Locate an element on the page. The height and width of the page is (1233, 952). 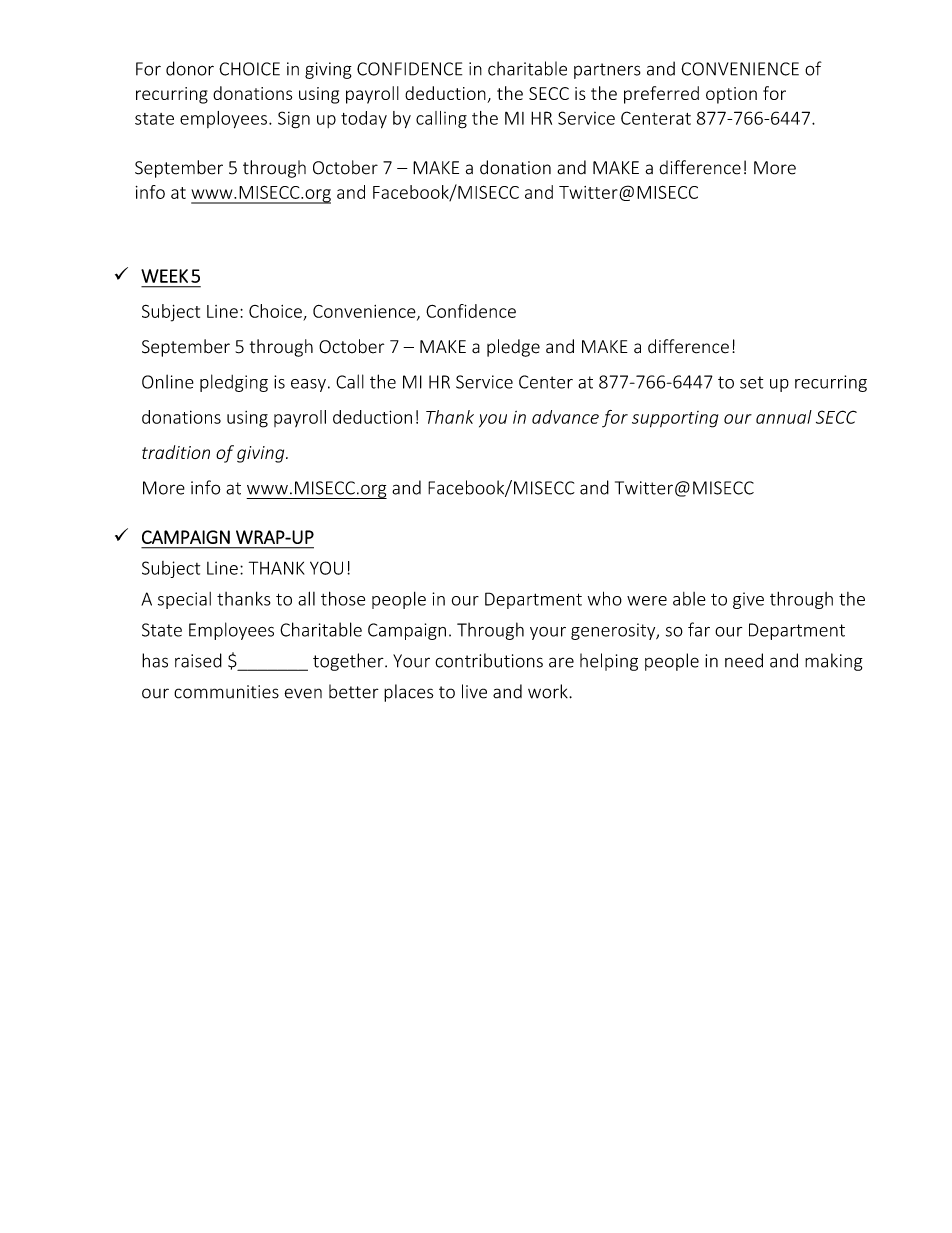
WEEK is located at coordinates (164, 276).
